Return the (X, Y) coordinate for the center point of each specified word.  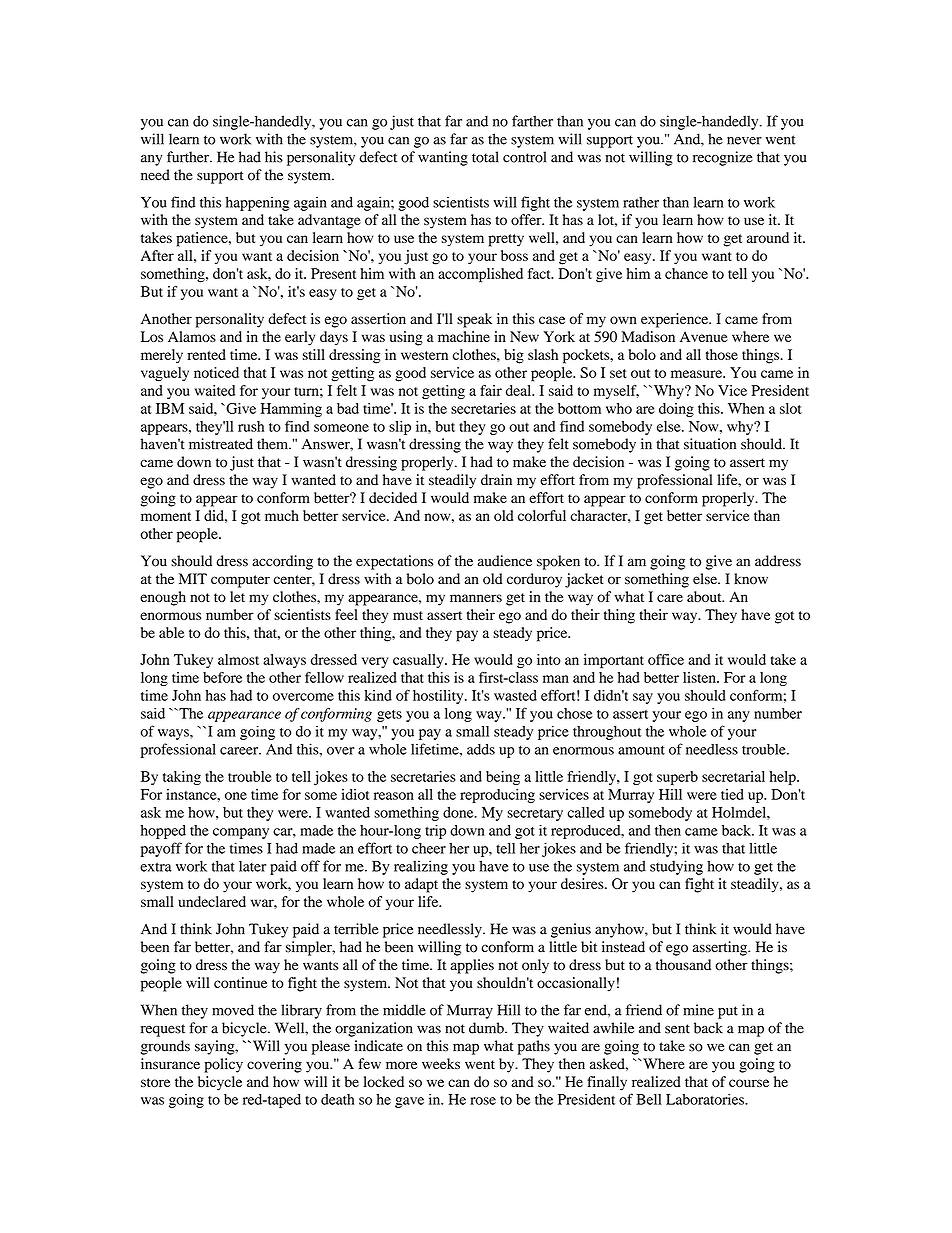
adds (481, 749)
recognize (723, 158)
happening (257, 203)
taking (182, 778)
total (485, 157)
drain (496, 479)
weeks (441, 1064)
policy (223, 1065)
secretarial (733, 776)
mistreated (221, 444)
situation (710, 444)
